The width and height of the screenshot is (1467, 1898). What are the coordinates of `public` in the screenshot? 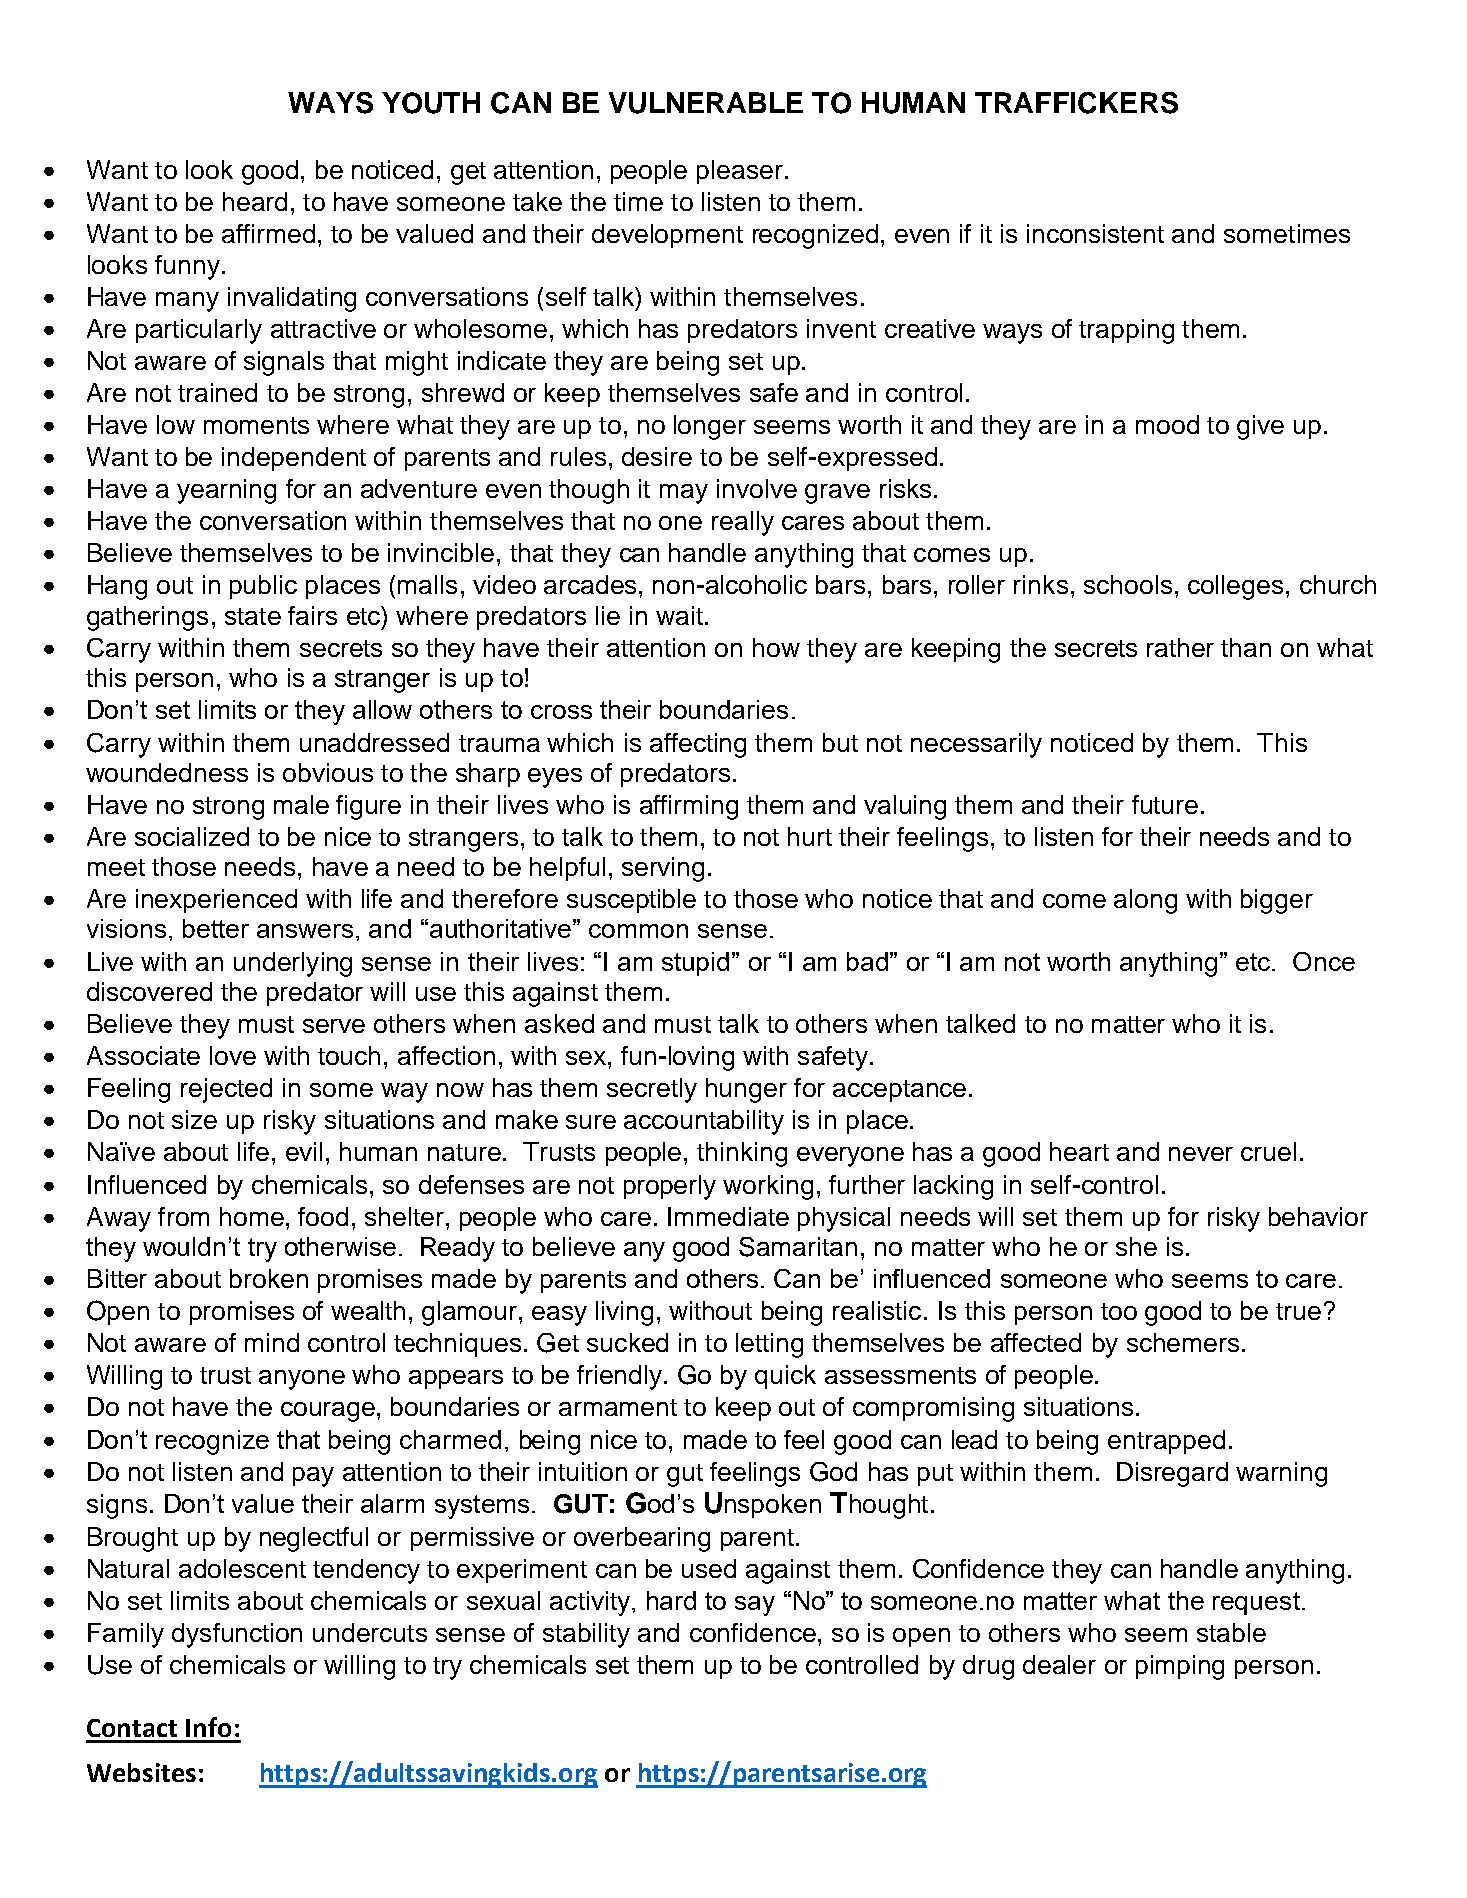 It's located at (263, 587).
